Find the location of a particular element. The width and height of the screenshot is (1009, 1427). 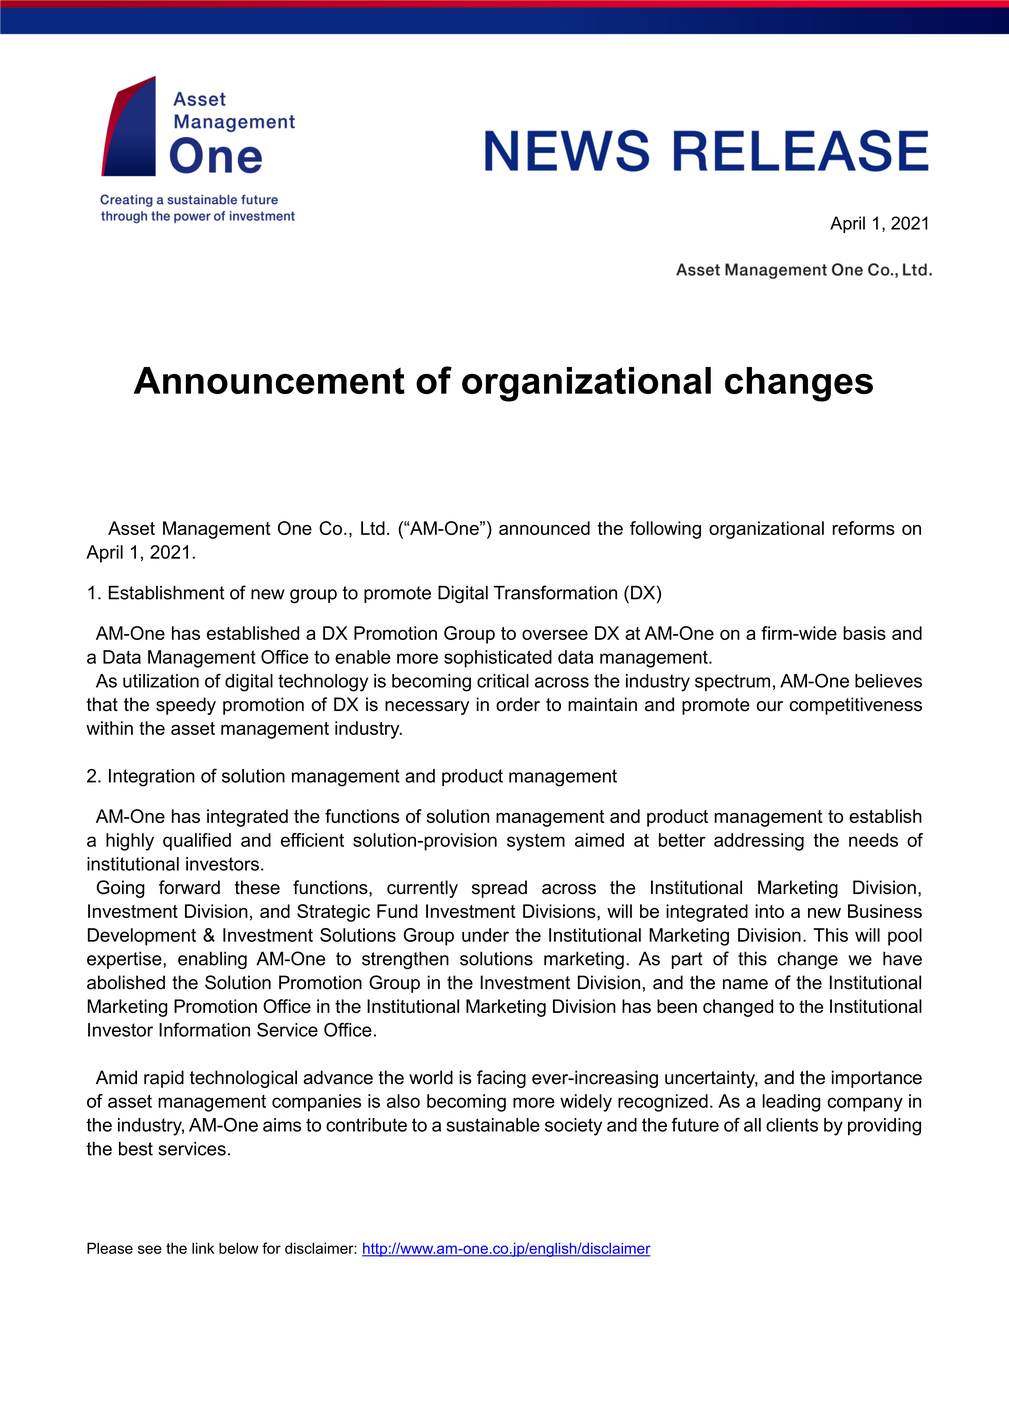

Ltd is located at coordinates (373, 528).
